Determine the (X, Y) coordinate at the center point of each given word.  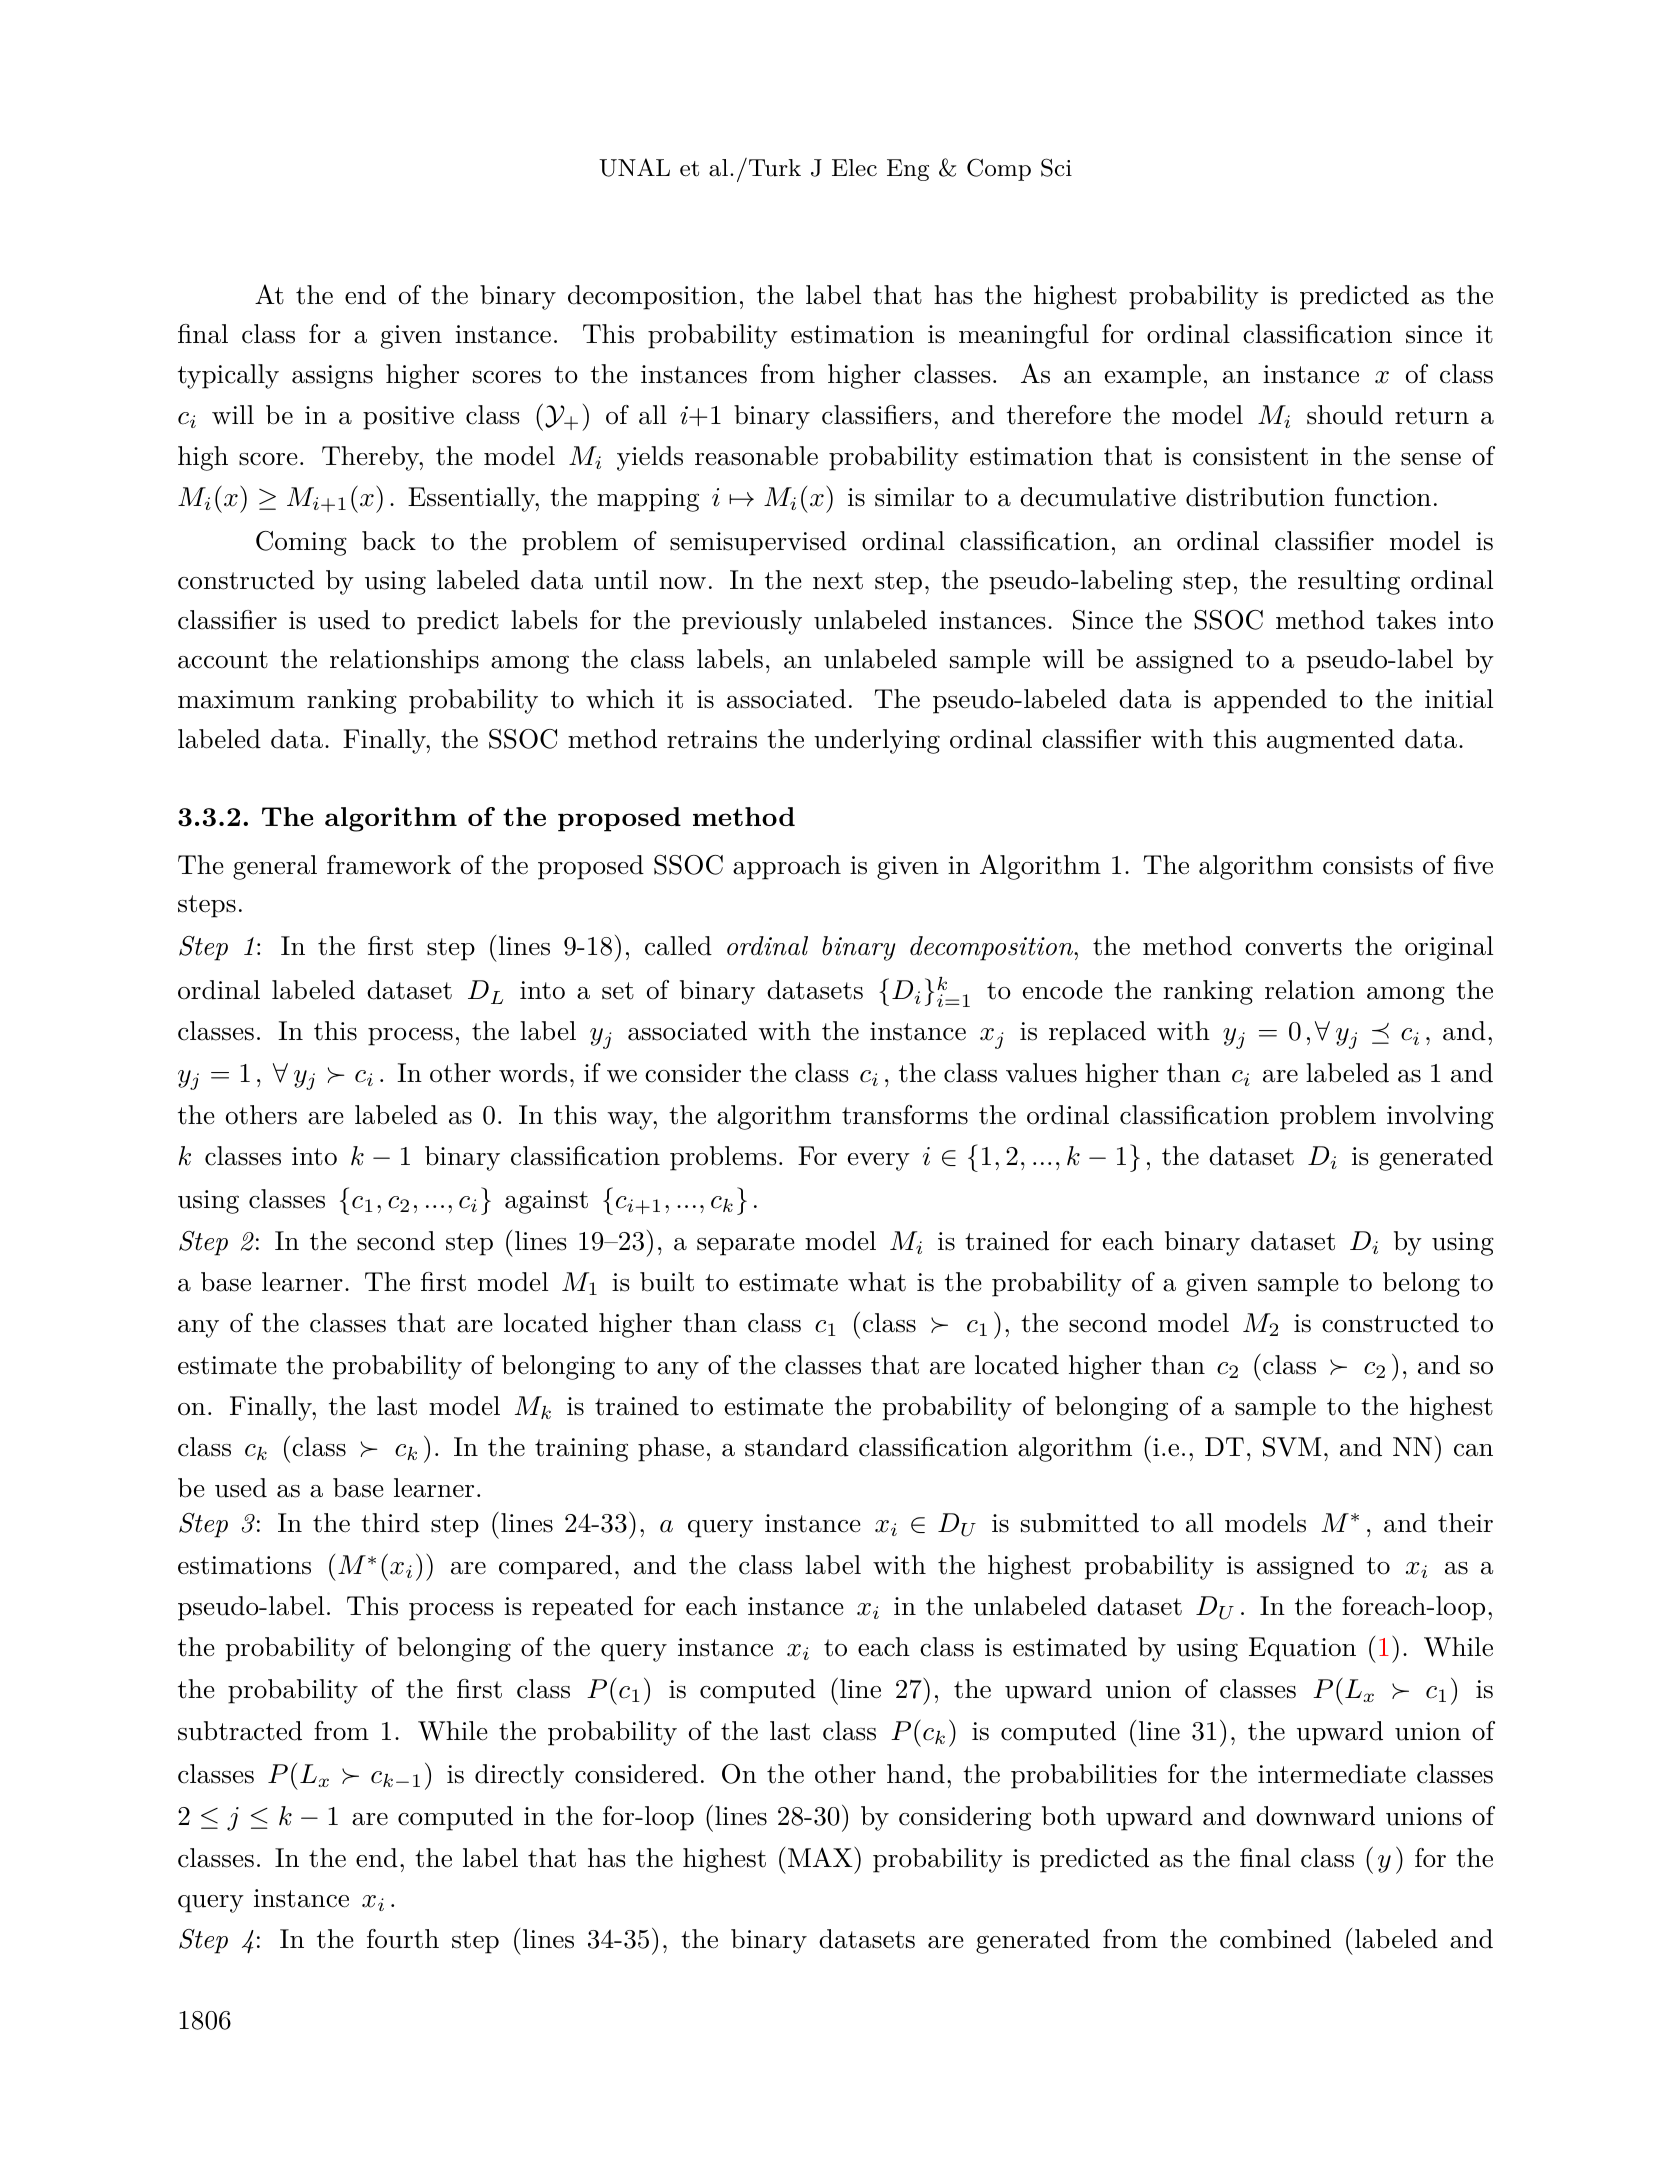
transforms (905, 1115)
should (1345, 415)
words (533, 1073)
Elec (854, 168)
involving (1440, 1117)
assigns (332, 377)
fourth (403, 1939)
